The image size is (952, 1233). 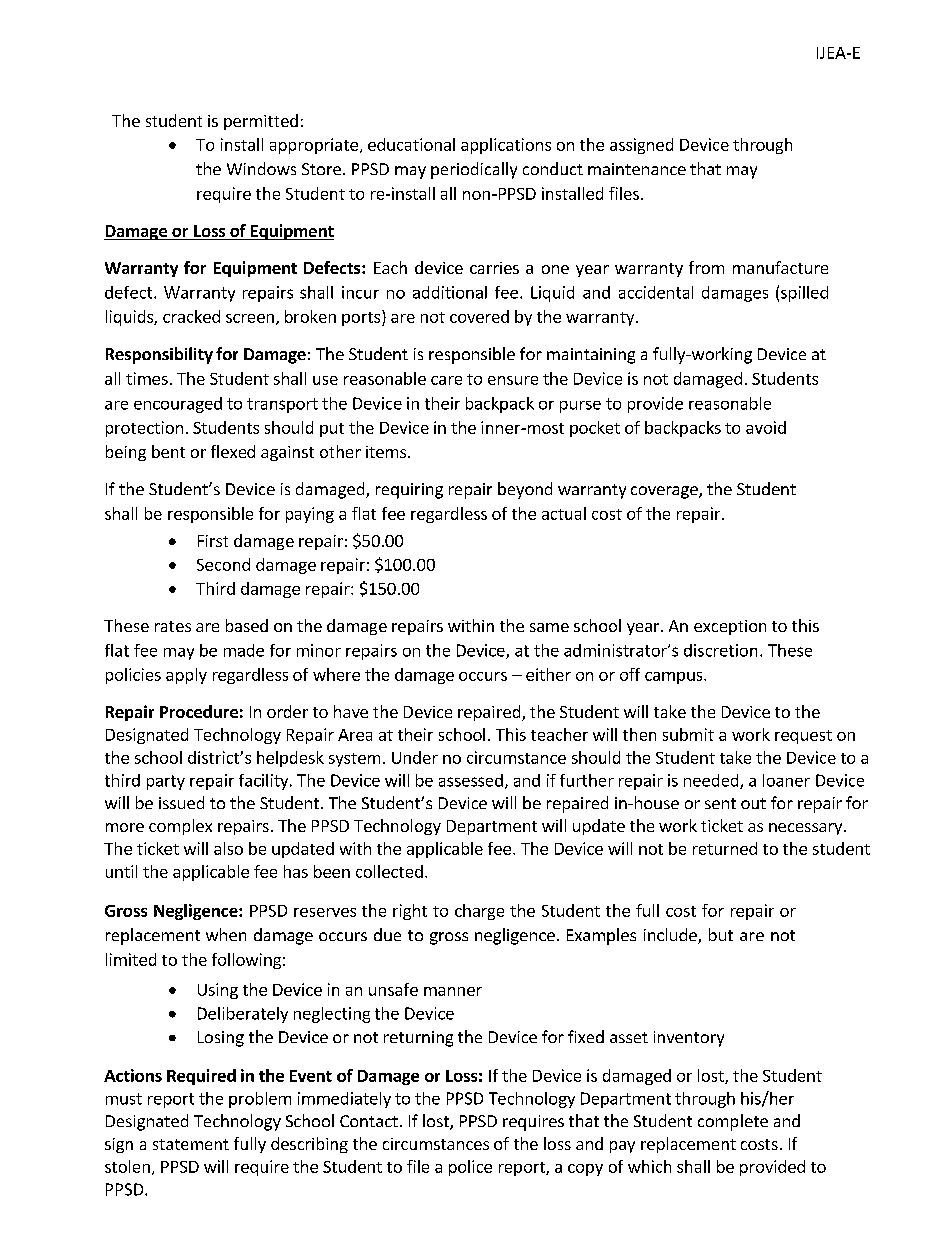 What do you see at coordinates (191, 1144) in the screenshot?
I see `statement` at bounding box center [191, 1144].
